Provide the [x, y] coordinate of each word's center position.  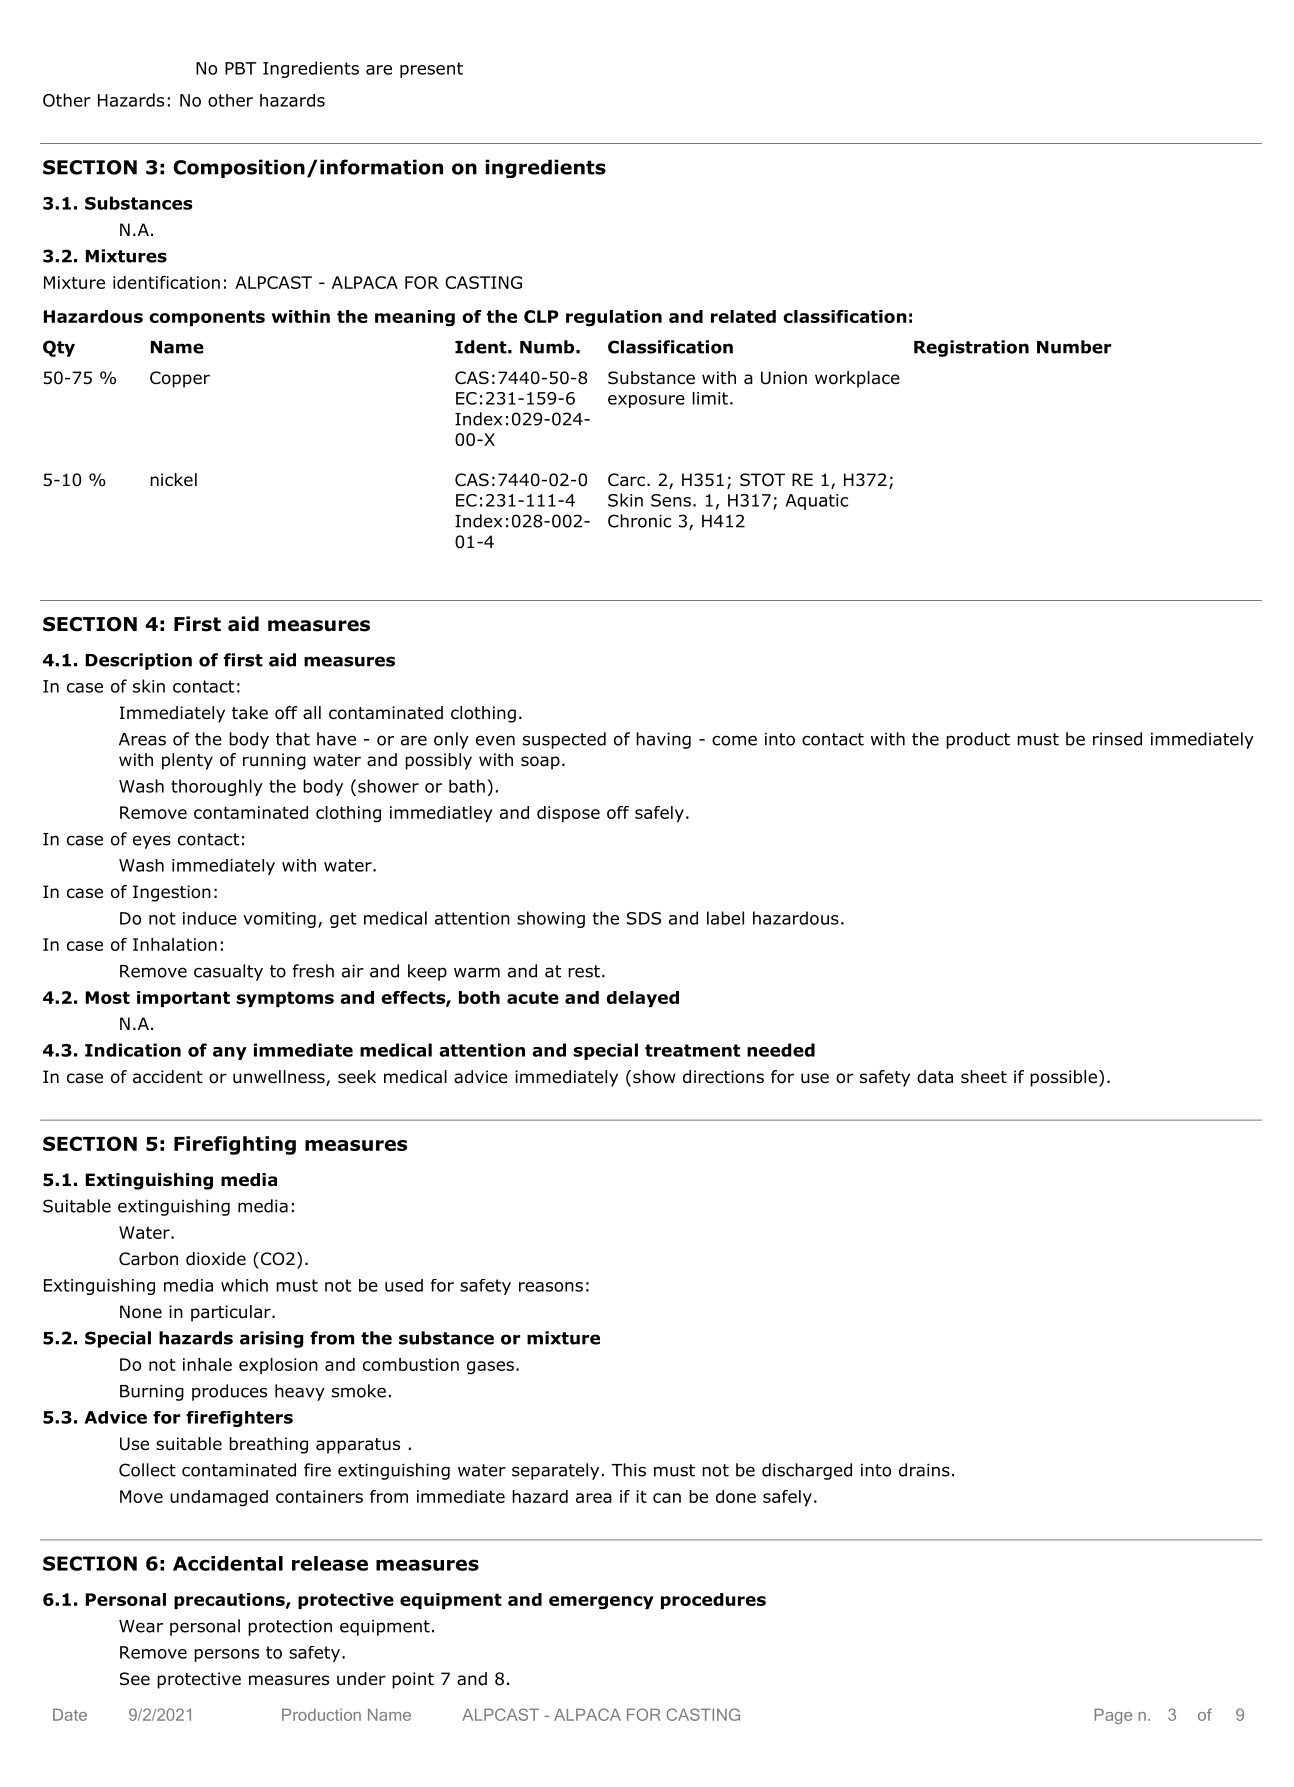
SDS [644, 918]
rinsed [1117, 739]
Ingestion [172, 893]
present [431, 70]
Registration [971, 348]
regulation [614, 318]
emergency [601, 1603]
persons [226, 1655]
